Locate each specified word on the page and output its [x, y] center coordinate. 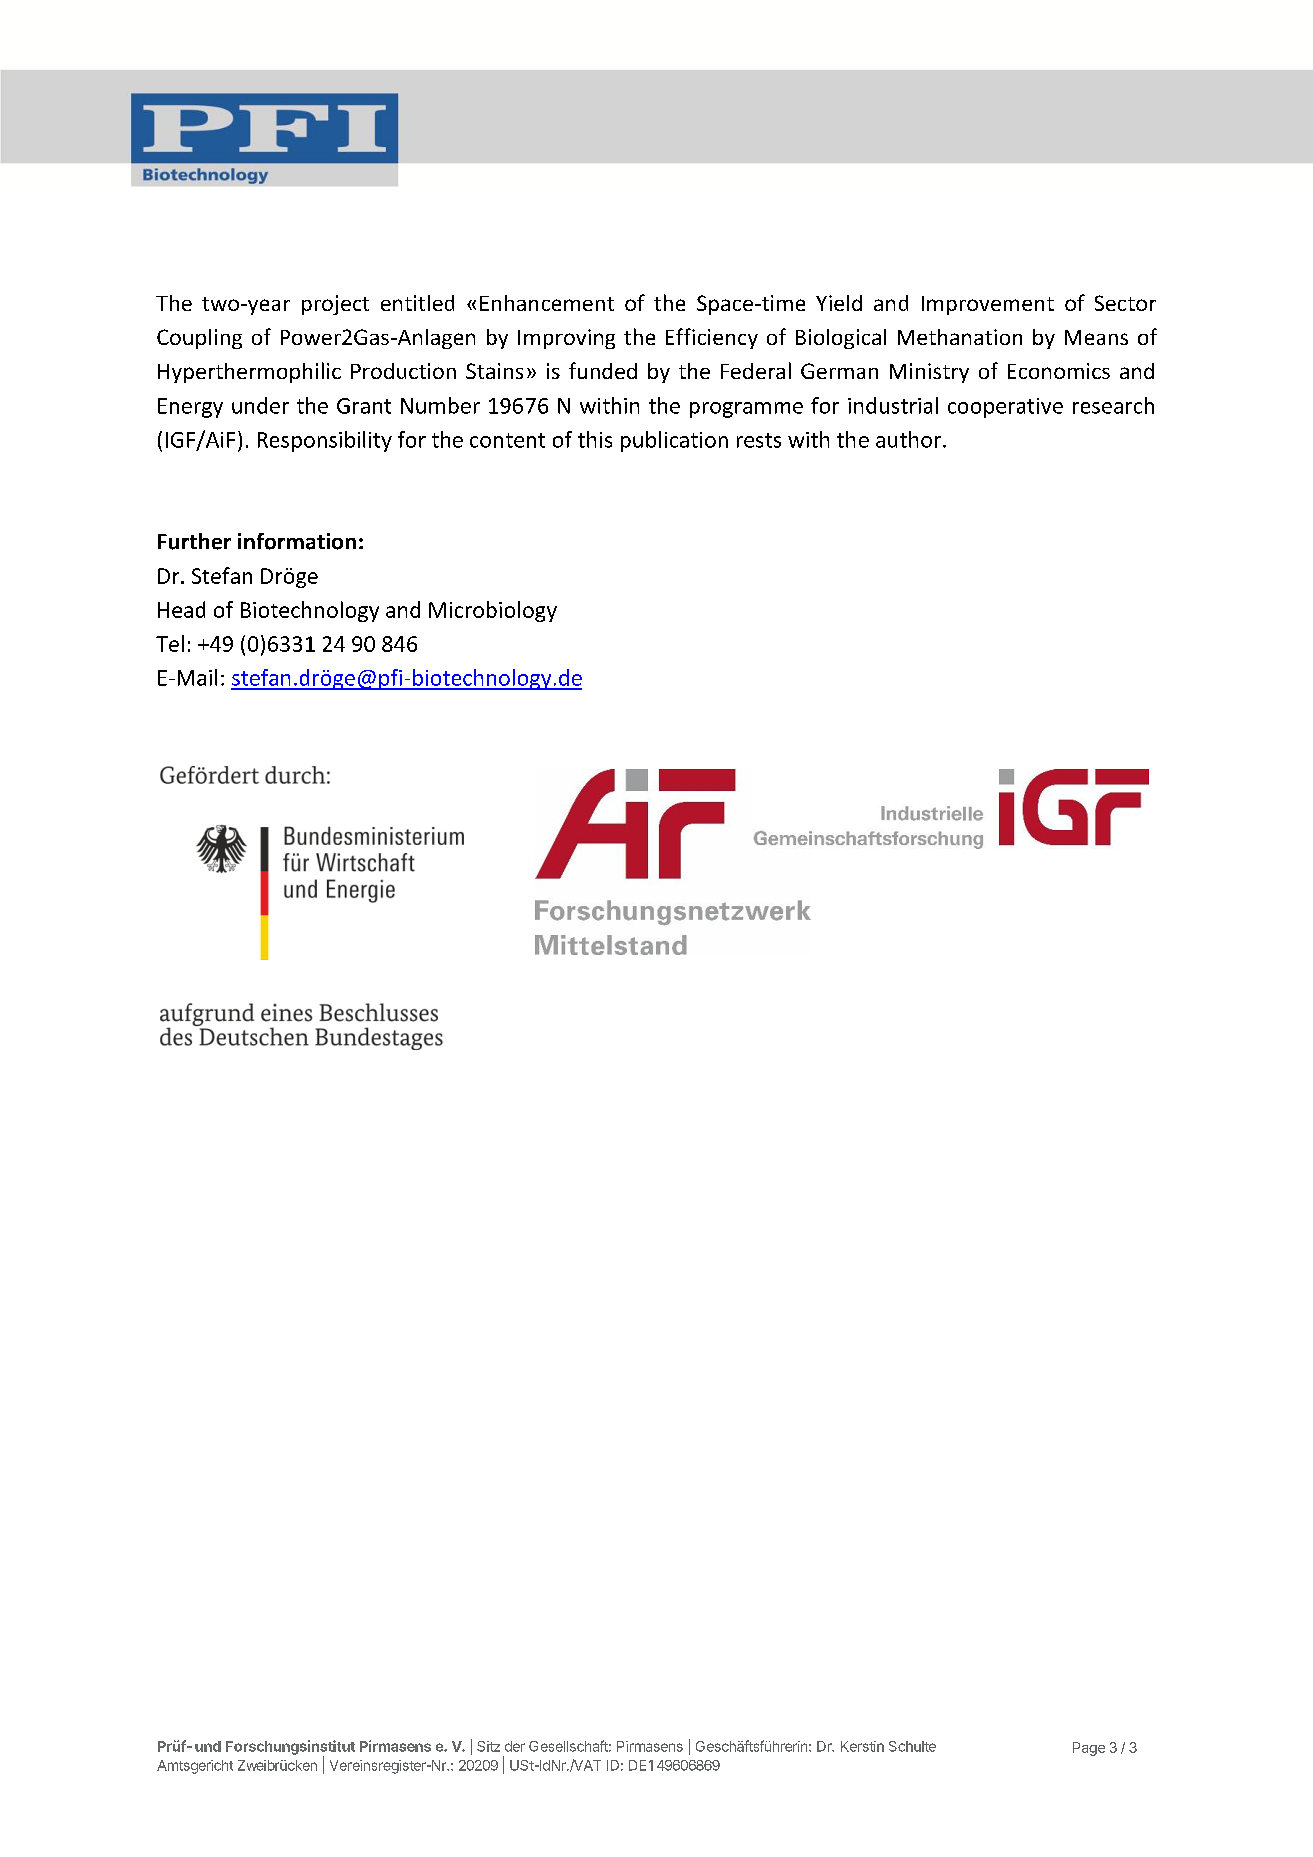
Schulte [912, 1746]
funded [603, 370]
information [297, 541]
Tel [170, 643]
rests [759, 440]
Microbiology [493, 611]
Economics [1059, 371]
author [910, 439]
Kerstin [862, 1746]
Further [194, 541]
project [335, 305]
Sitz [488, 1746]
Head [181, 609]
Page [1089, 1749]
